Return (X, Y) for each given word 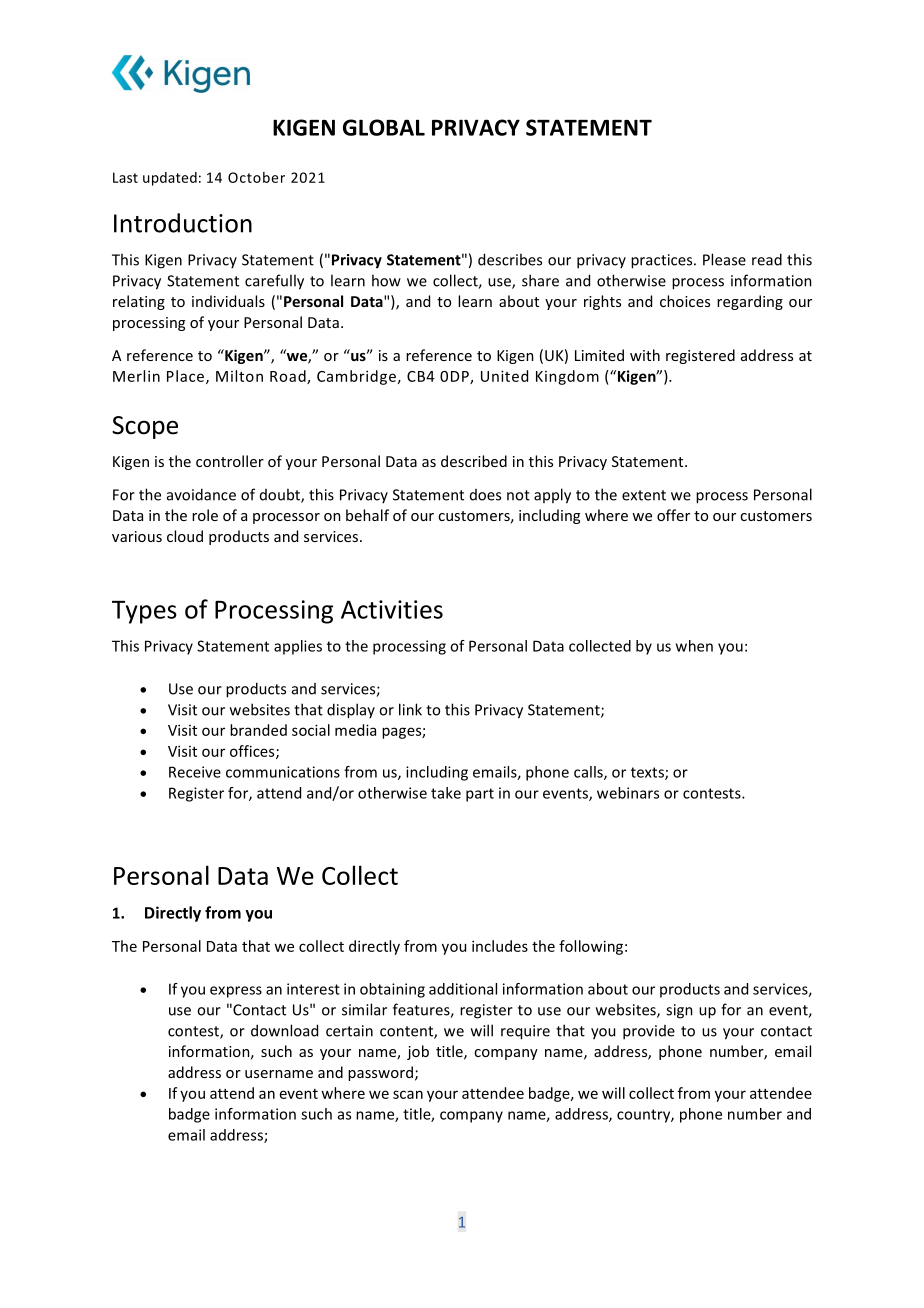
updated (170, 179)
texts (648, 773)
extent (644, 495)
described (474, 461)
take (446, 793)
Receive (195, 772)
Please (724, 259)
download (284, 1030)
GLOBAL (384, 127)
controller (230, 461)
